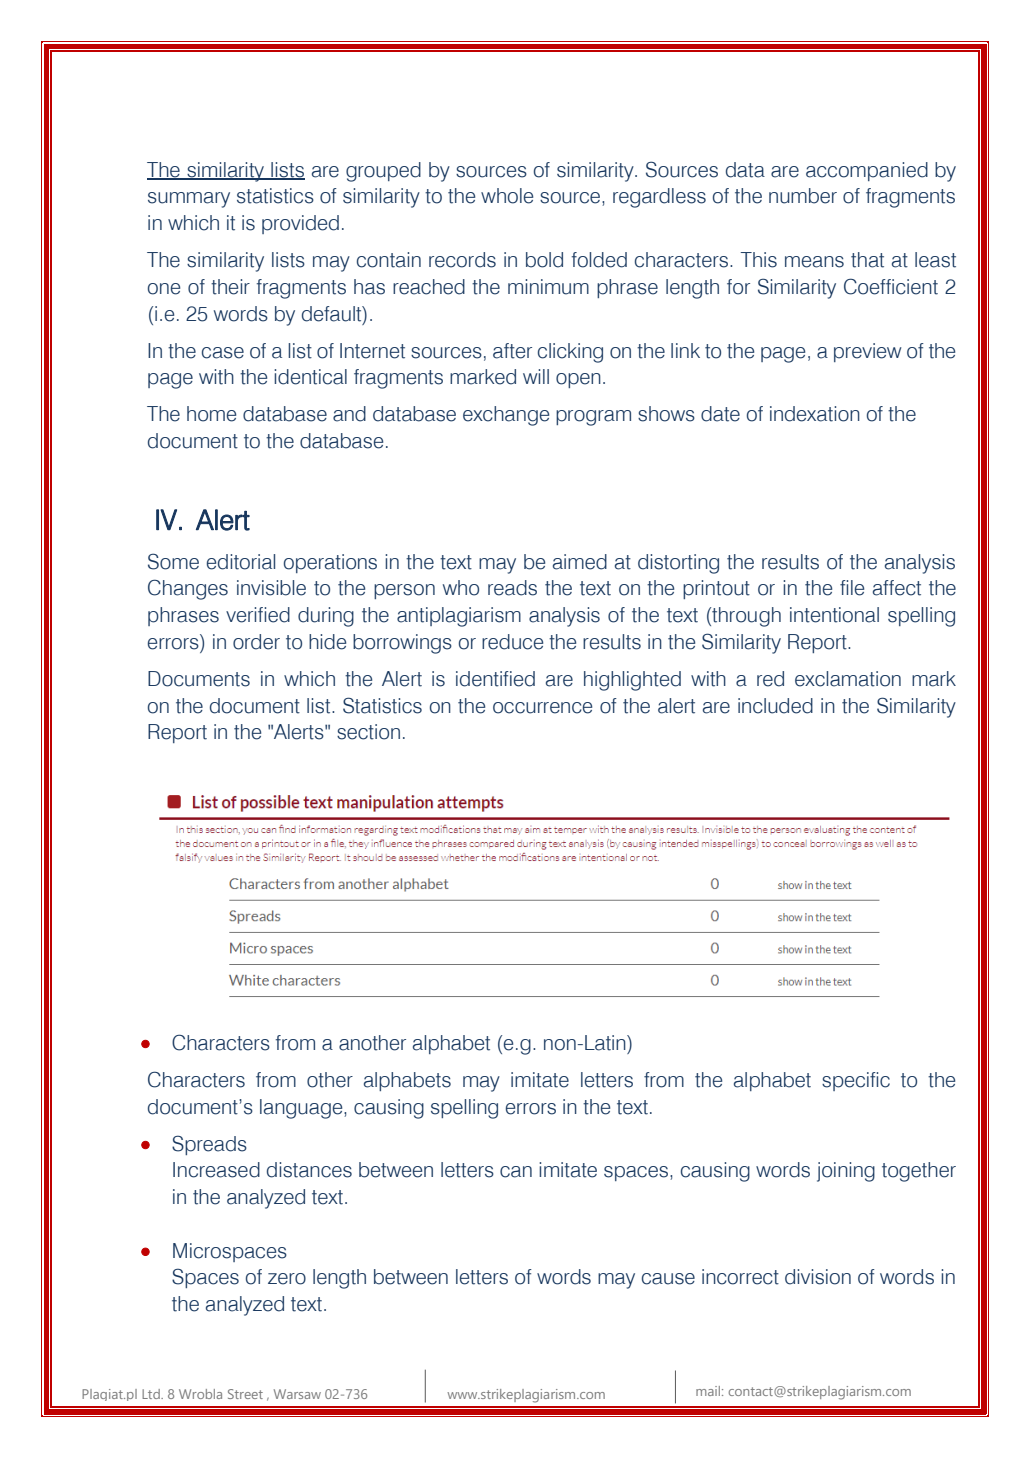  I want to click on division, so click(818, 1277).
